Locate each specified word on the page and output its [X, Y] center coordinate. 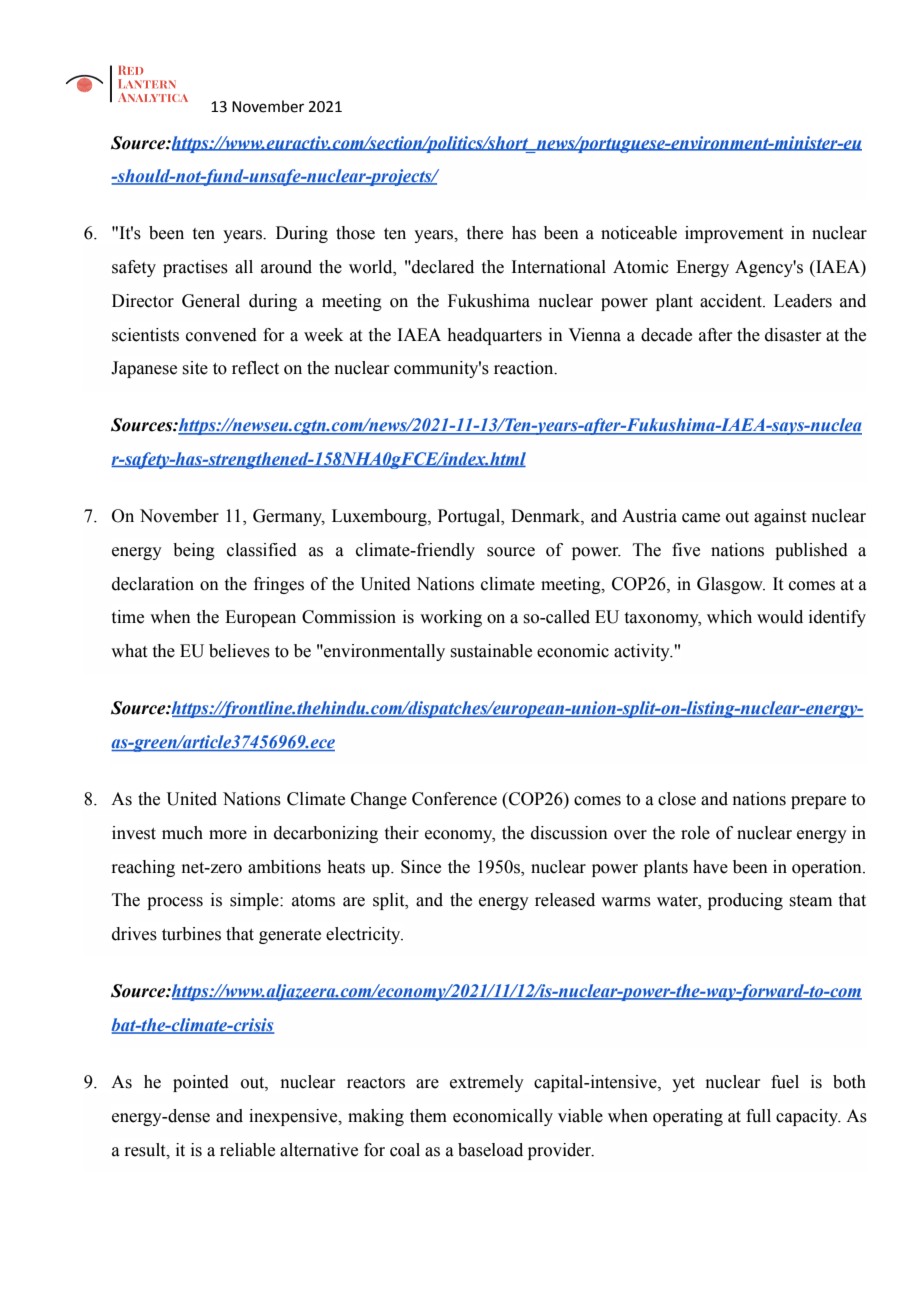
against [780, 517]
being [194, 551]
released [565, 900]
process [175, 903]
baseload [490, 1150]
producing [745, 901]
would [780, 617]
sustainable [491, 651]
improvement [734, 234]
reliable [247, 1150]
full [758, 1116]
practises [195, 268]
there [485, 233]
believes [239, 651]
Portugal [470, 517]
